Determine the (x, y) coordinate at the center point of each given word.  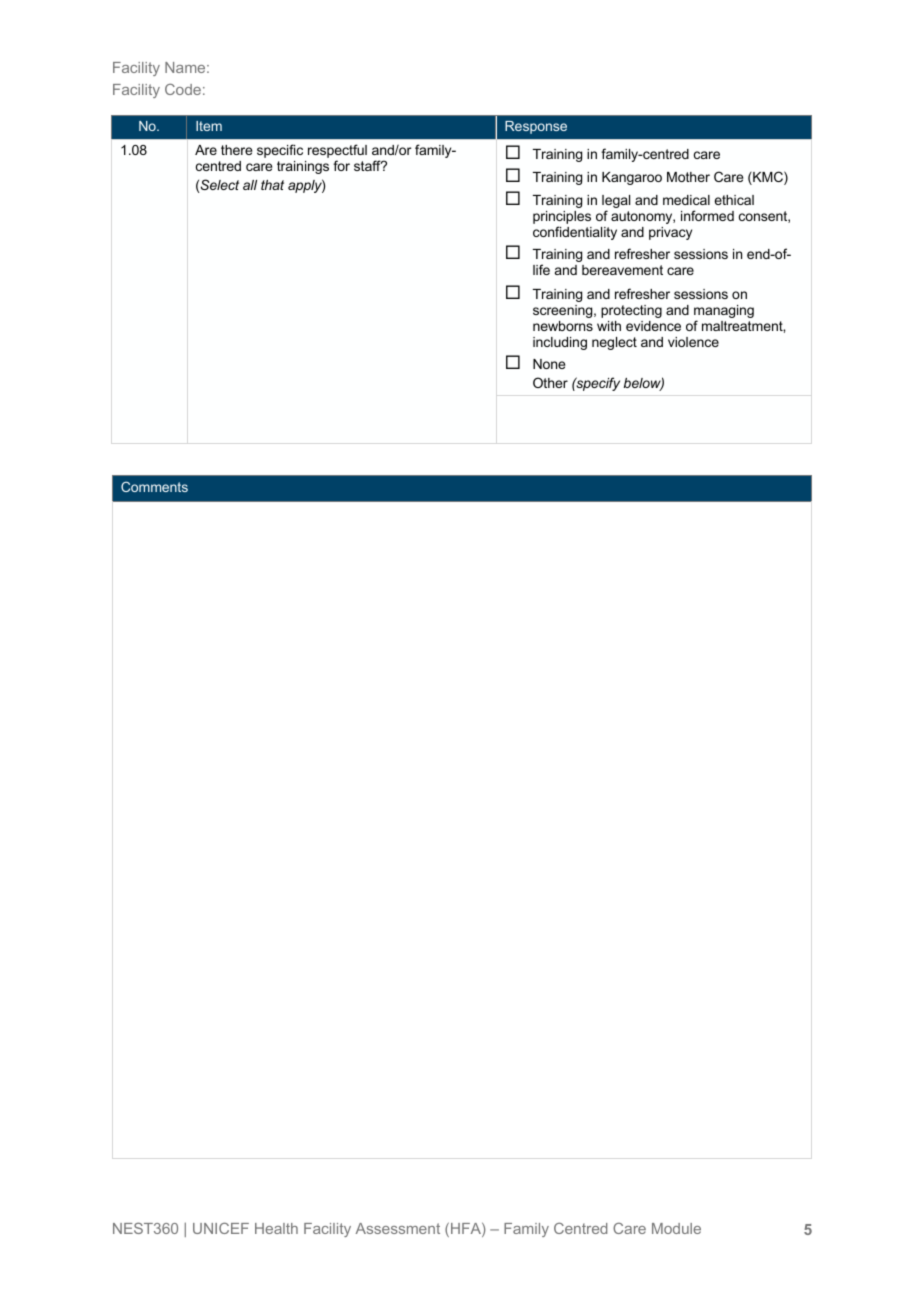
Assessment (398, 1228)
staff (368, 165)
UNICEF (221, 1228)
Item (209, 126)
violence (693, 342)
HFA (467, 1230)
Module (676, 1228)
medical (686, 200)
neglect (614, 343)
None (549, 364)
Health (276, 1228)
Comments (154, 486)
